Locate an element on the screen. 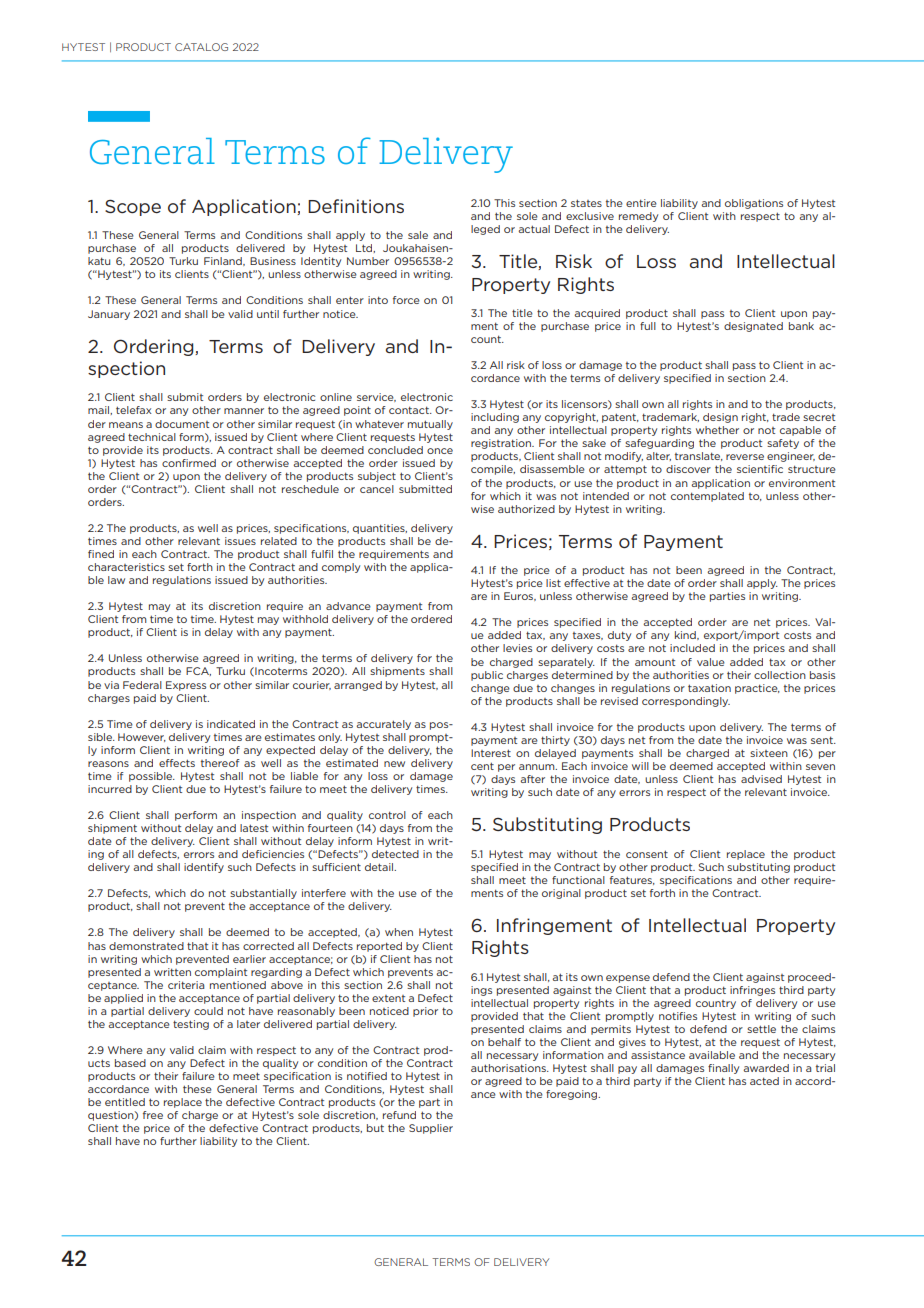 The height and width of the screenshot is (1308, 924). effects is located at coordinates (177, 763).
